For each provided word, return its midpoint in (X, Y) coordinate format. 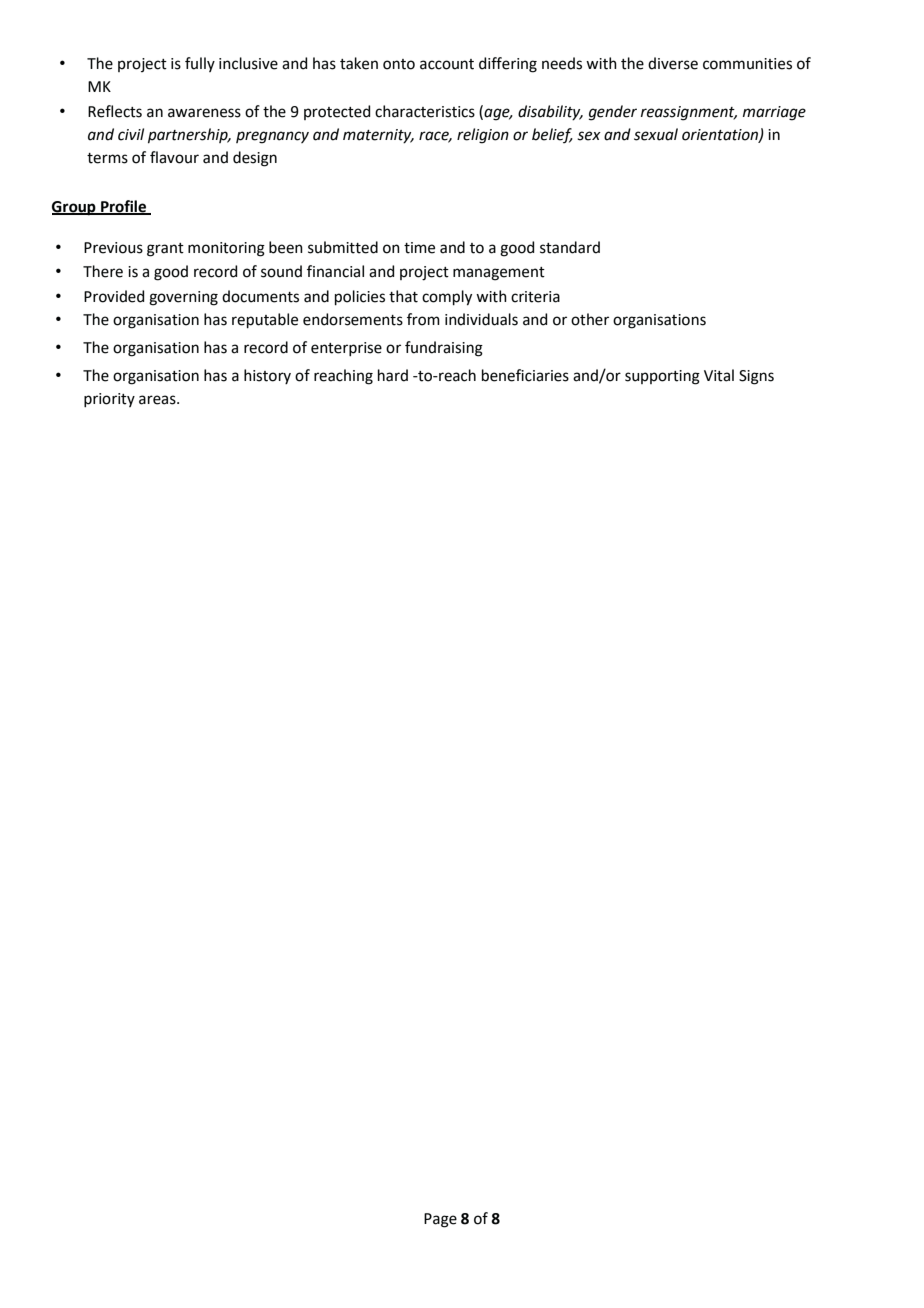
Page (440, 1220)
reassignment (689, 113)
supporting (662, 377)
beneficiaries (525, 375)
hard (393, 375)
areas (158, 400)
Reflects (115, 111)
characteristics (425, 111)
